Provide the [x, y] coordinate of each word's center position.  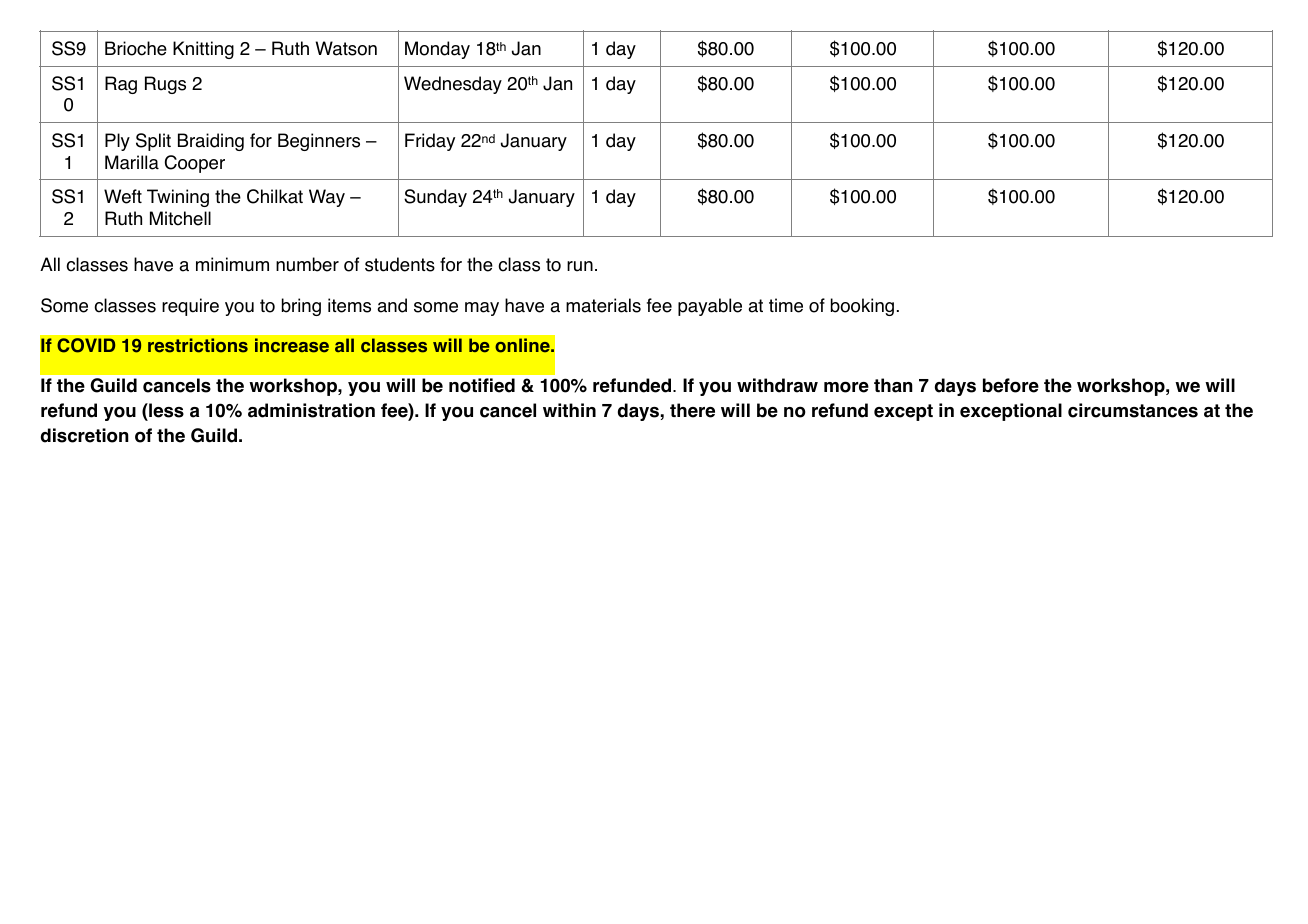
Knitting [203, 50]
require [190, 307]
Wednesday [453, 85]
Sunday [435, 198]
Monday [437, 50]
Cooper [195, 164]
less [165, 412]
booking [862, 307]
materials [603, 305]
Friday [430, 142]
